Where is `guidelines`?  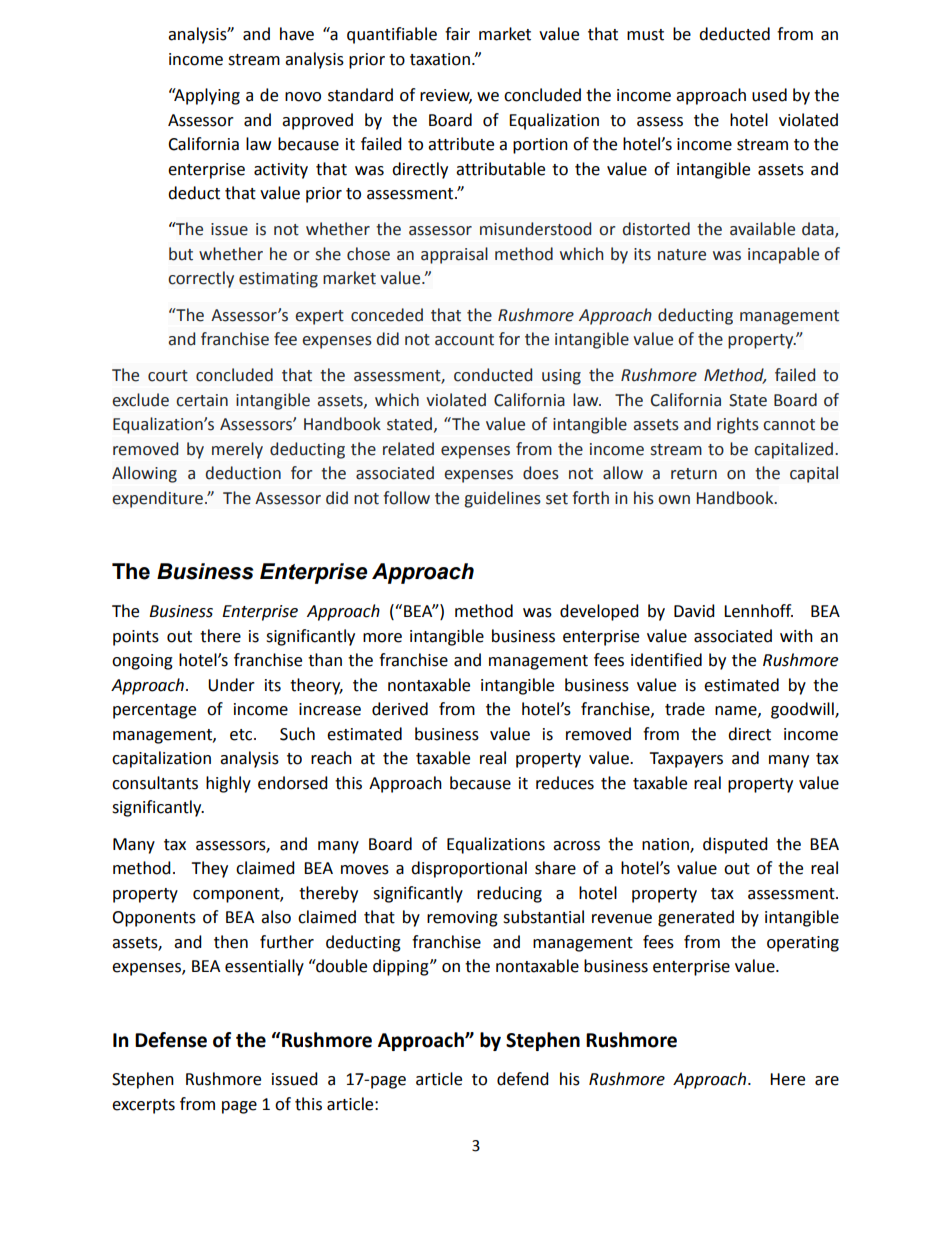
guidelines is located at coordinates (502, 499).
